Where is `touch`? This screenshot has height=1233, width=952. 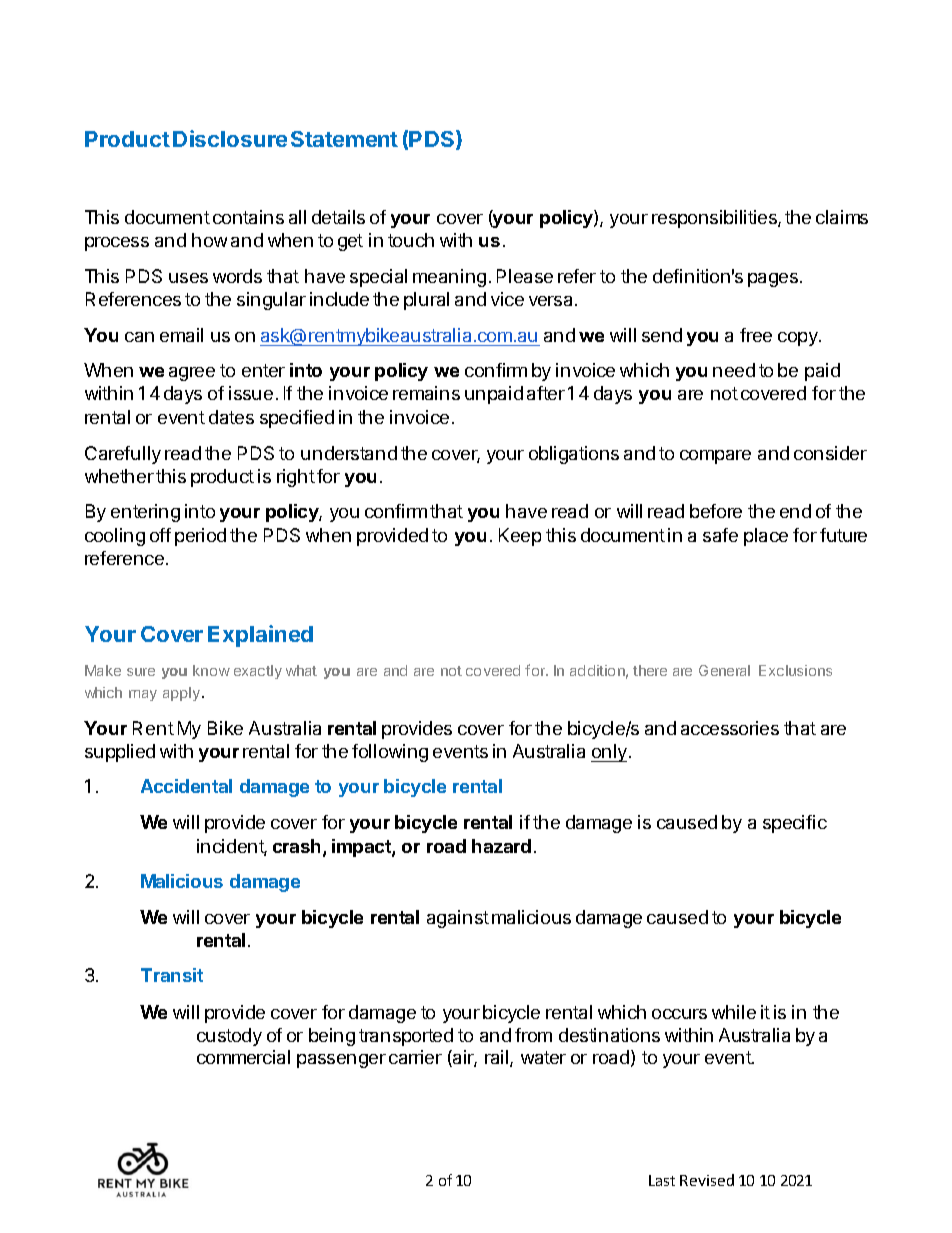 touch is located at coordinates (411, 240).
